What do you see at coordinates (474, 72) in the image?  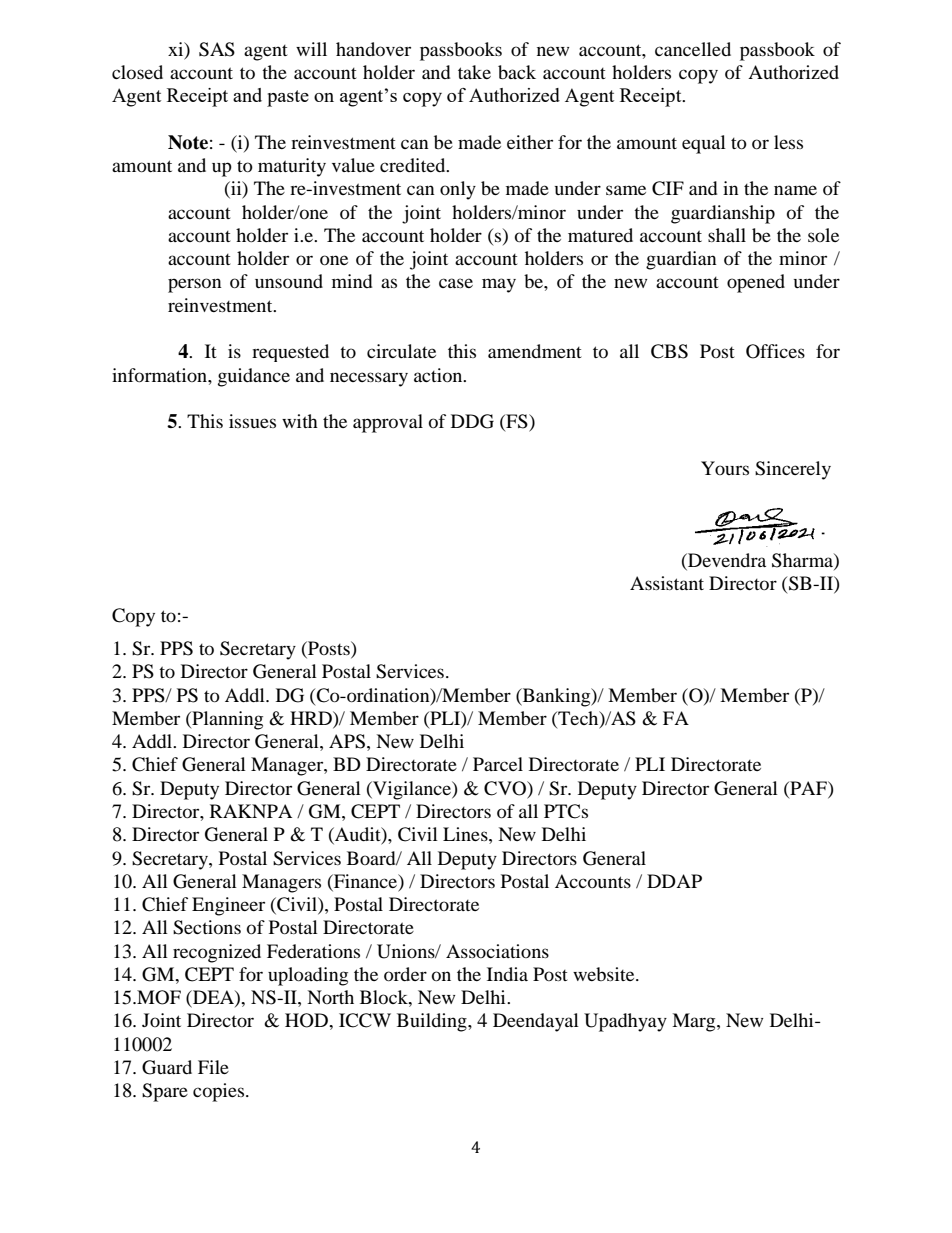 I see `take` at bounding box center [474, 72].
